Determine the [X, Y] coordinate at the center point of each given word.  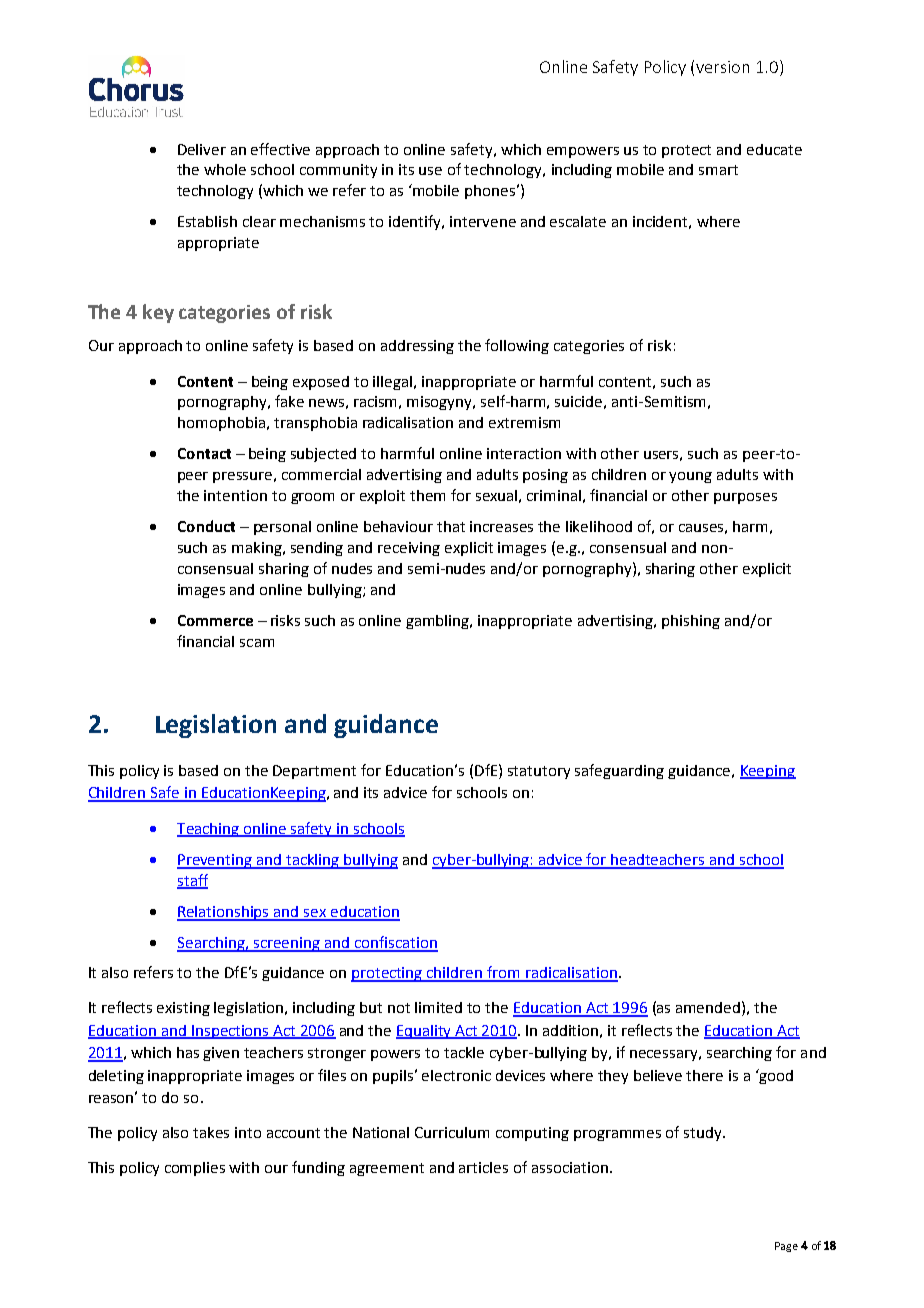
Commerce [215, 620]
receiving [409, 549]
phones [490, 192]
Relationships [224, 913]
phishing [691, 622]
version [722, 67]
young [690, 477]
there [704, 1075]
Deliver [202, 149]
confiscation [395, 943]
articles [483, 1167]
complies [195, 1169]
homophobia [221, 424]
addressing [417, 347]
